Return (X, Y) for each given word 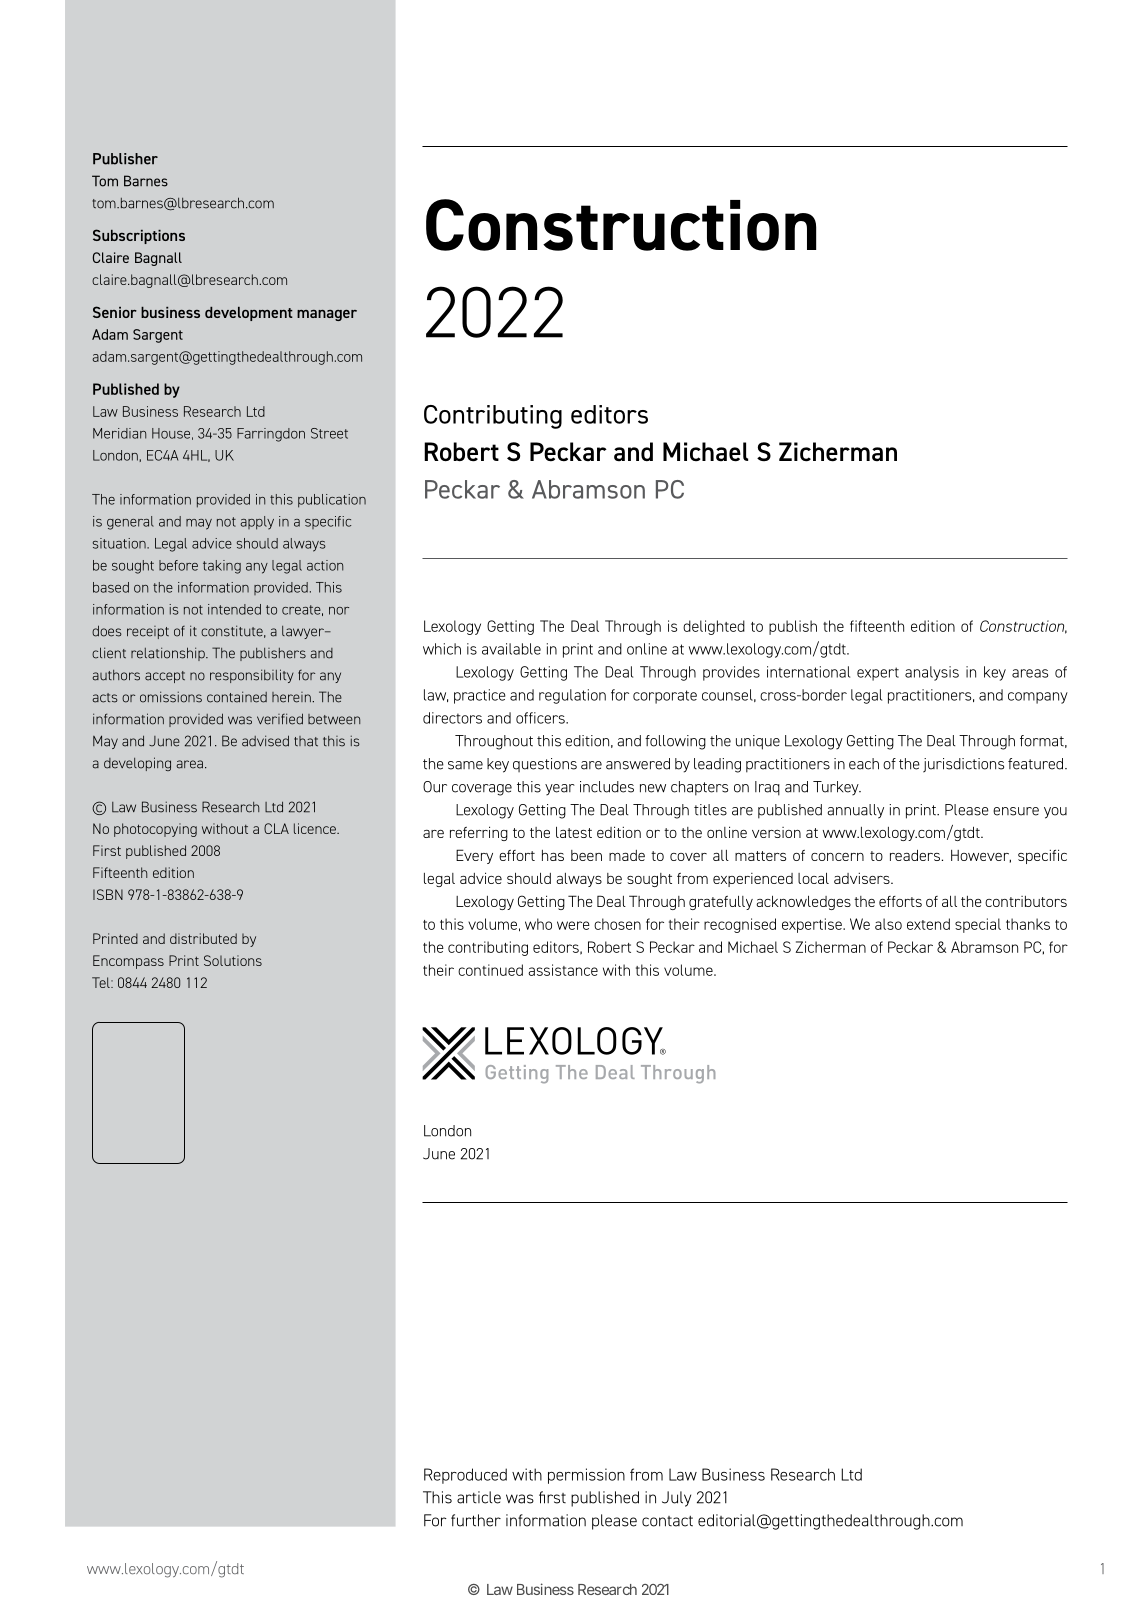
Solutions (233, 960)
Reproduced (465, 1476)
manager (327, 315)
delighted (714, 627)
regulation (572, 696)
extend (928, 924)
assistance (563, 970)
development (249, 314)
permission (586, 1476)
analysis (932, 673)
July (676, 1499)
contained (237, 697)
